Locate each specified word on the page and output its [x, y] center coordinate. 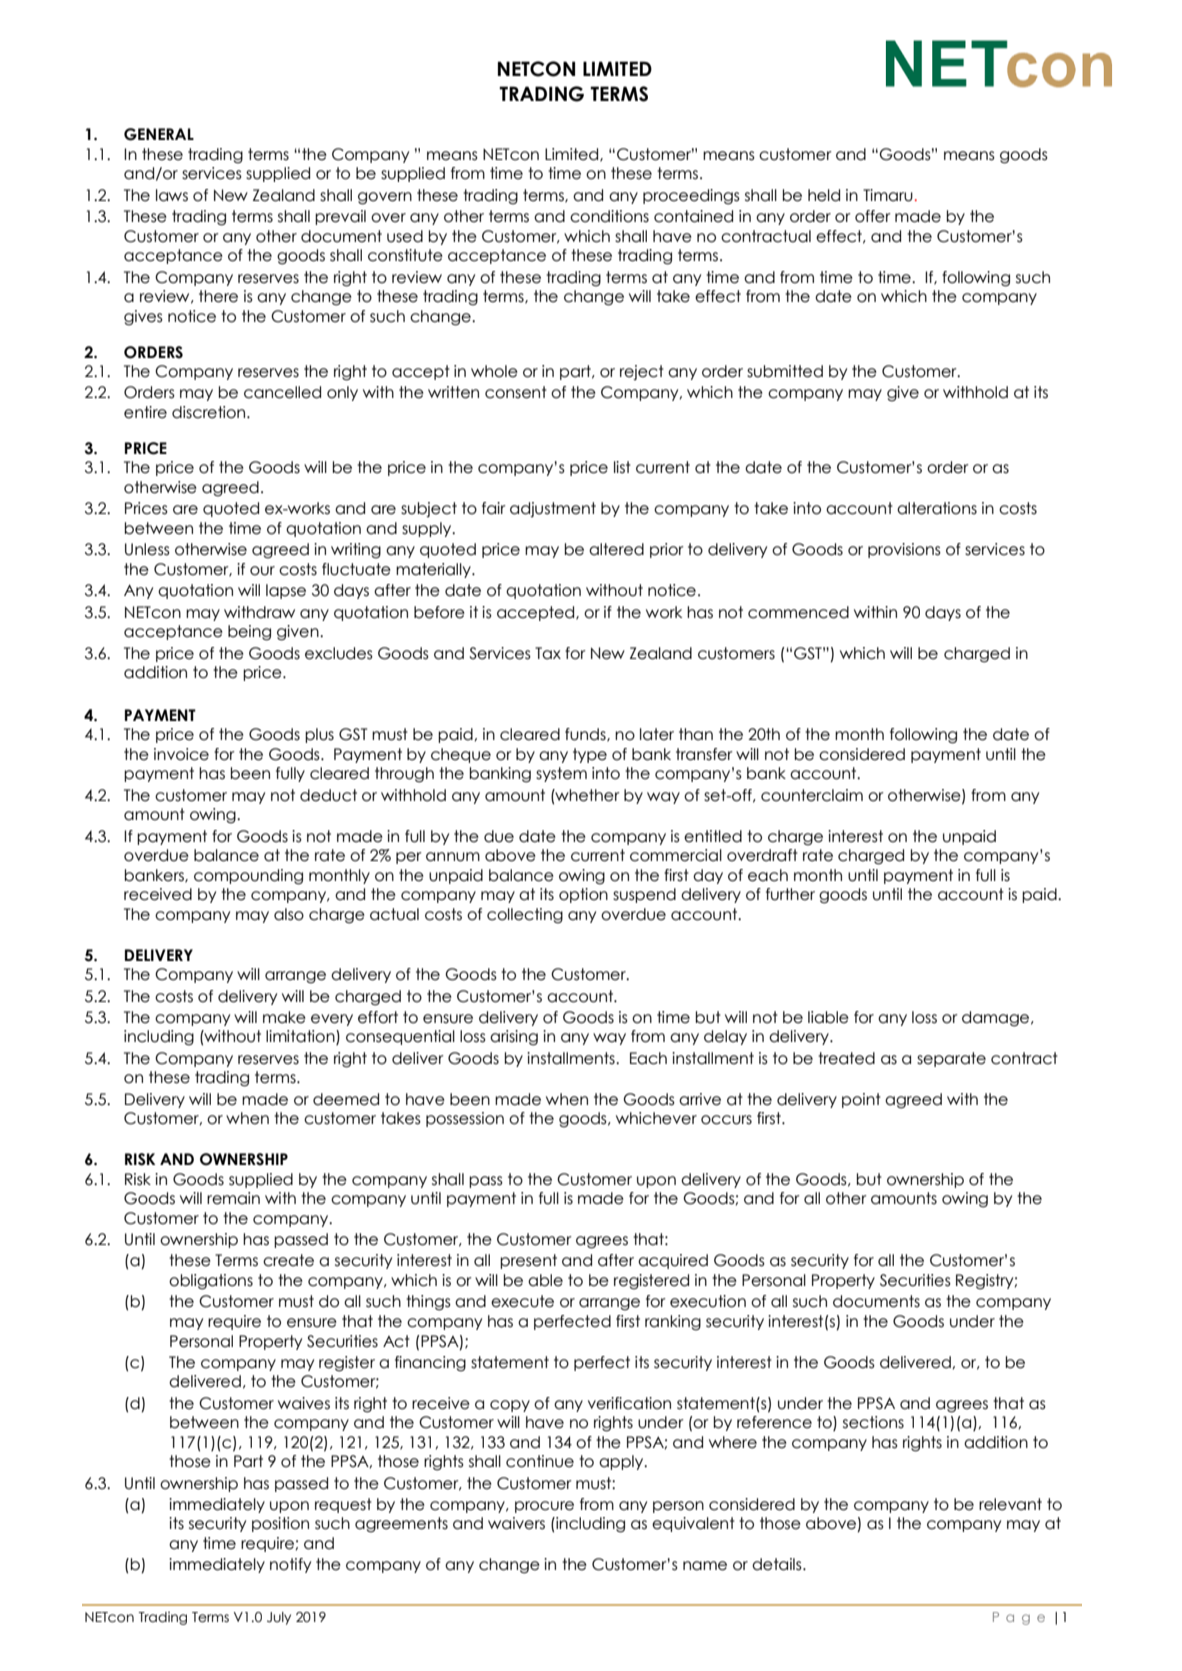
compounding [248, 877]
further [790, 894]
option [583, 895]
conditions [609, 216]
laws [172, 195]
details [778, 1564]
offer [873, 216]
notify [290, 1565]
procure [544, 1507]
